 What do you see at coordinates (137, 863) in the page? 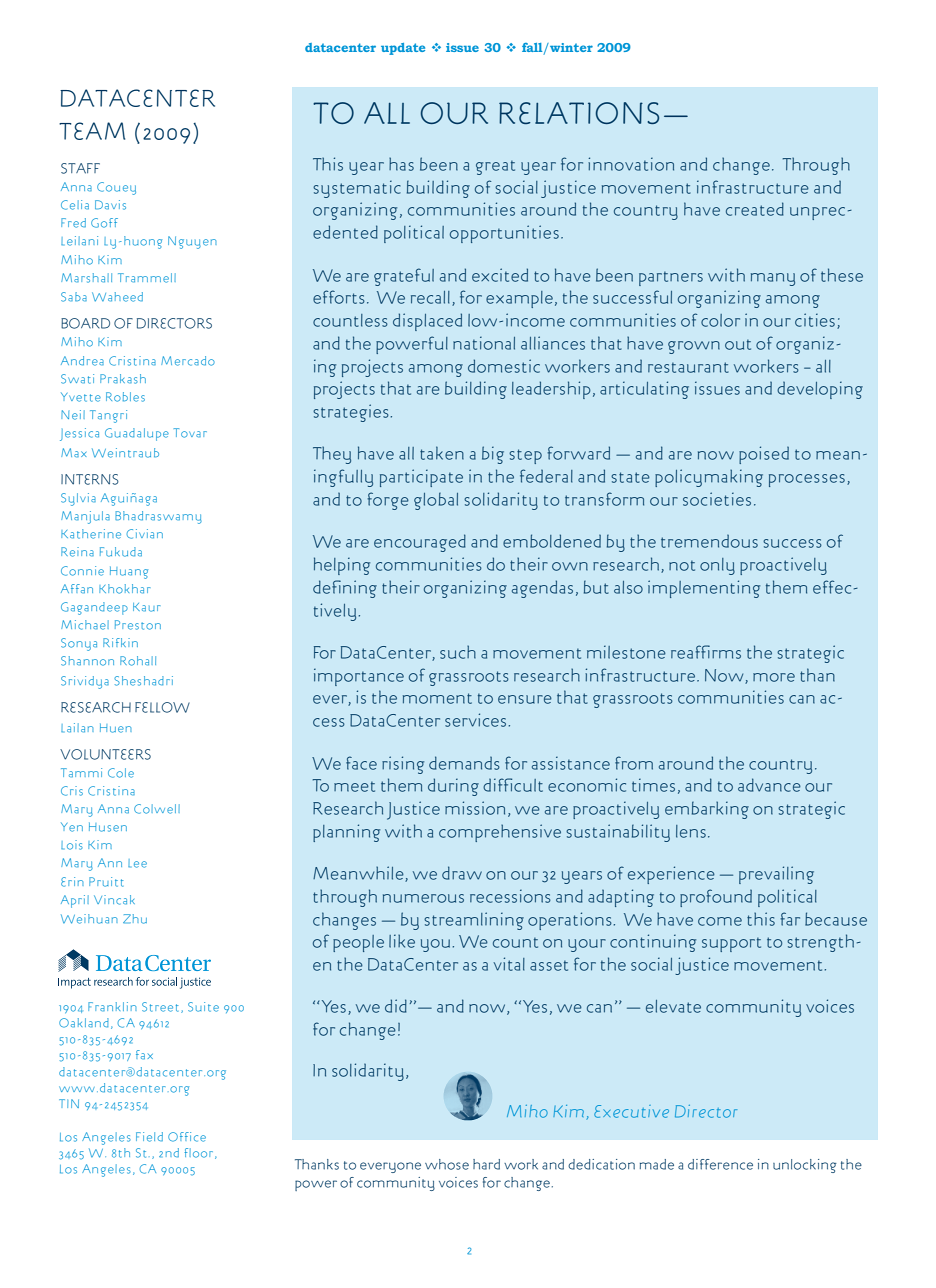
I see `Lee` at bounding box center [137, 863].
